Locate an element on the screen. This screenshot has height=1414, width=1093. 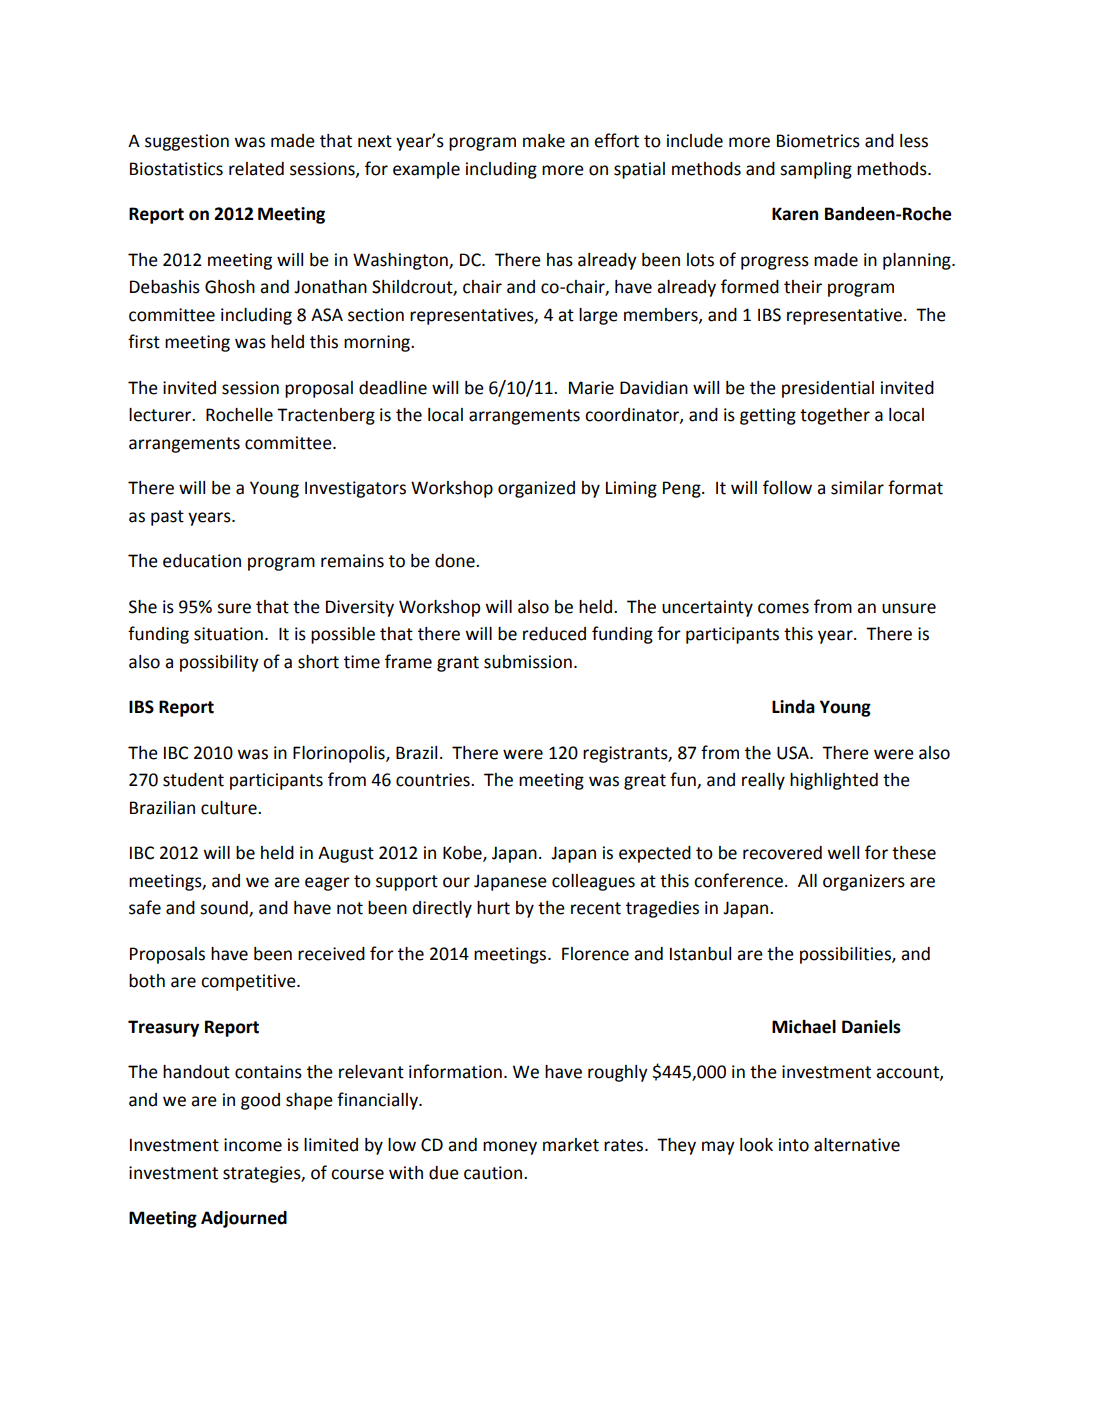
related is located at coordinates (256, 169).
